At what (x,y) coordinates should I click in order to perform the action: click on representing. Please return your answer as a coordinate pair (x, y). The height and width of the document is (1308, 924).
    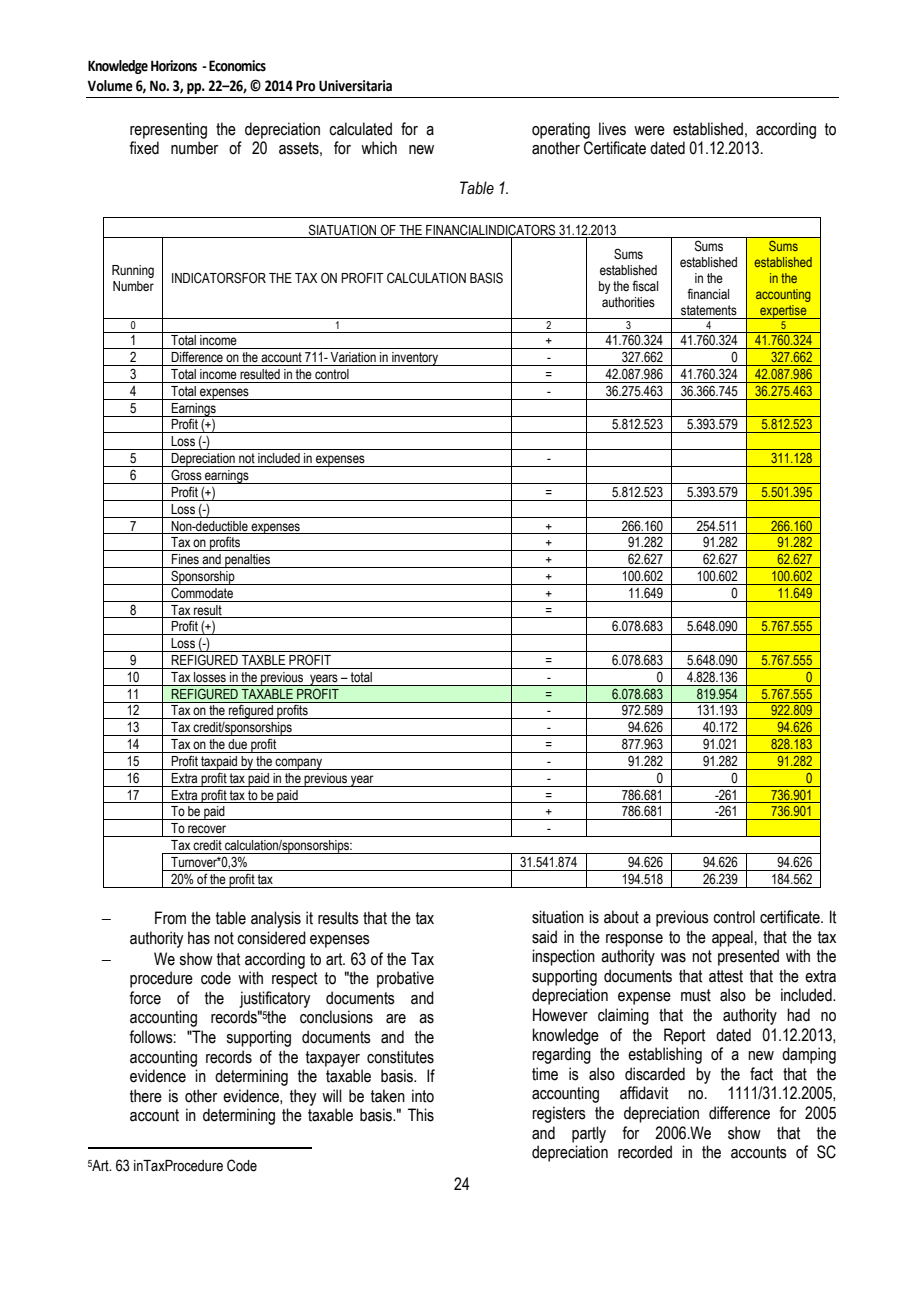
    Looking at the image, I should click on (168, 130).
